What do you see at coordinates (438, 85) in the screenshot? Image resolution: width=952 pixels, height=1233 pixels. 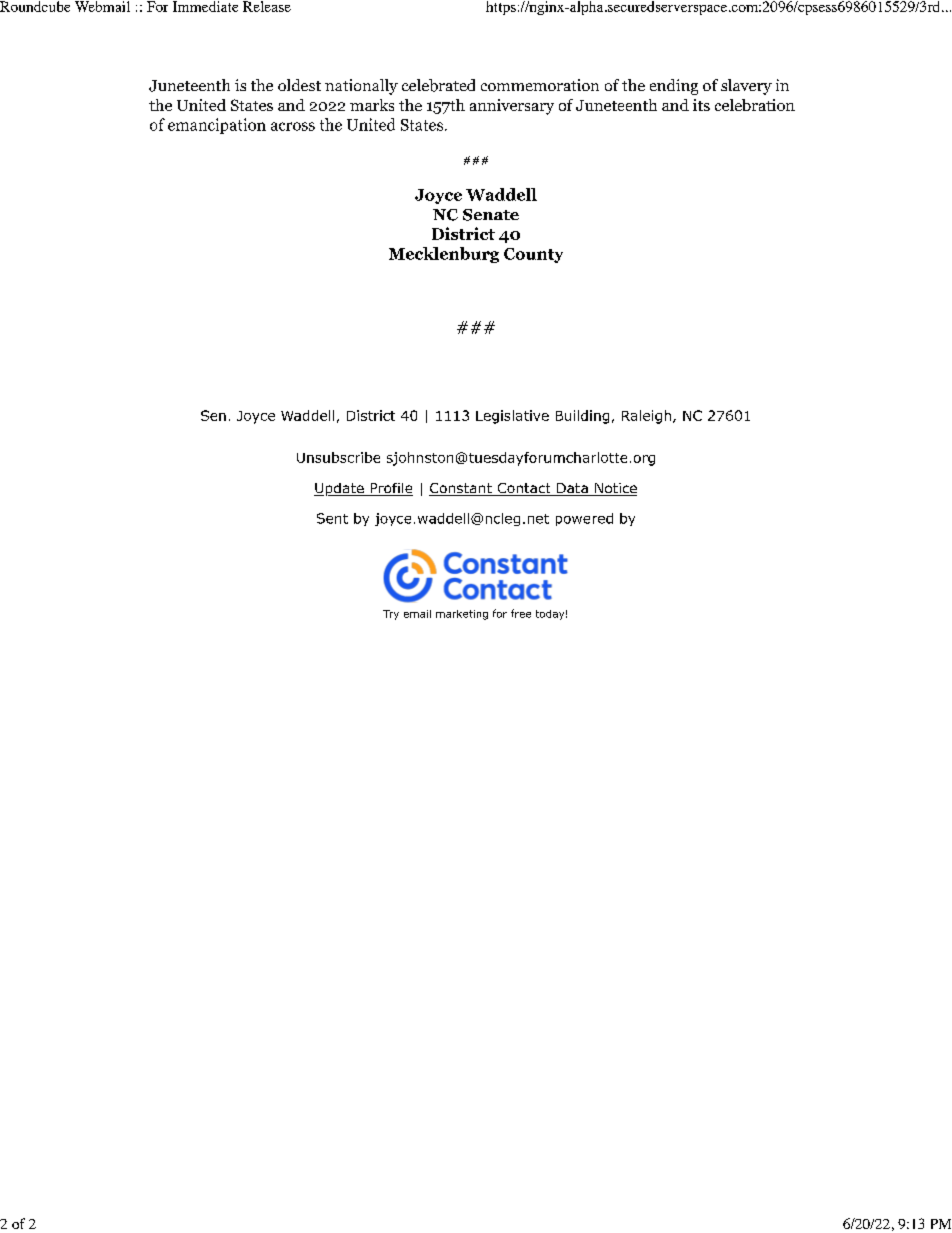 I see `celebrated` at bounding box center [438, 85].
